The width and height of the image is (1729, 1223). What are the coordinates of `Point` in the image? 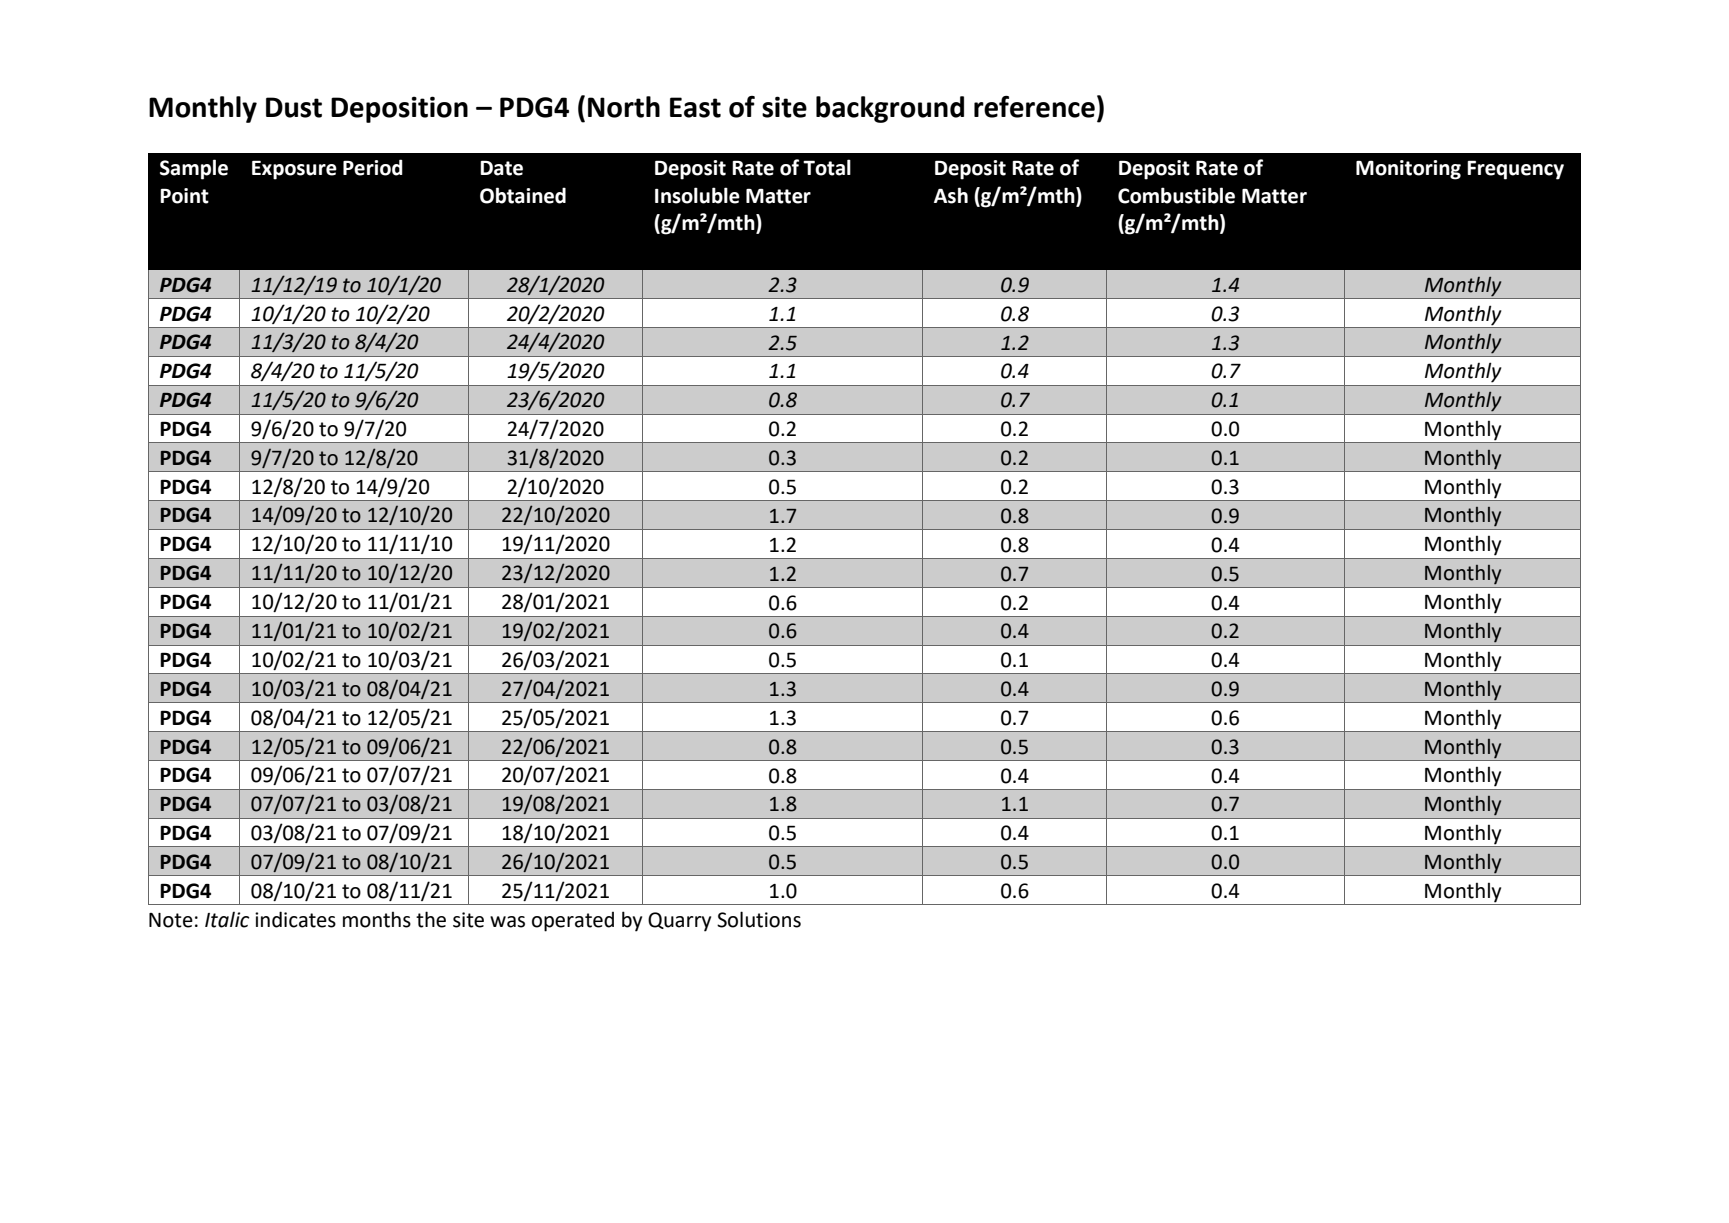 It's located at (184, 196).
